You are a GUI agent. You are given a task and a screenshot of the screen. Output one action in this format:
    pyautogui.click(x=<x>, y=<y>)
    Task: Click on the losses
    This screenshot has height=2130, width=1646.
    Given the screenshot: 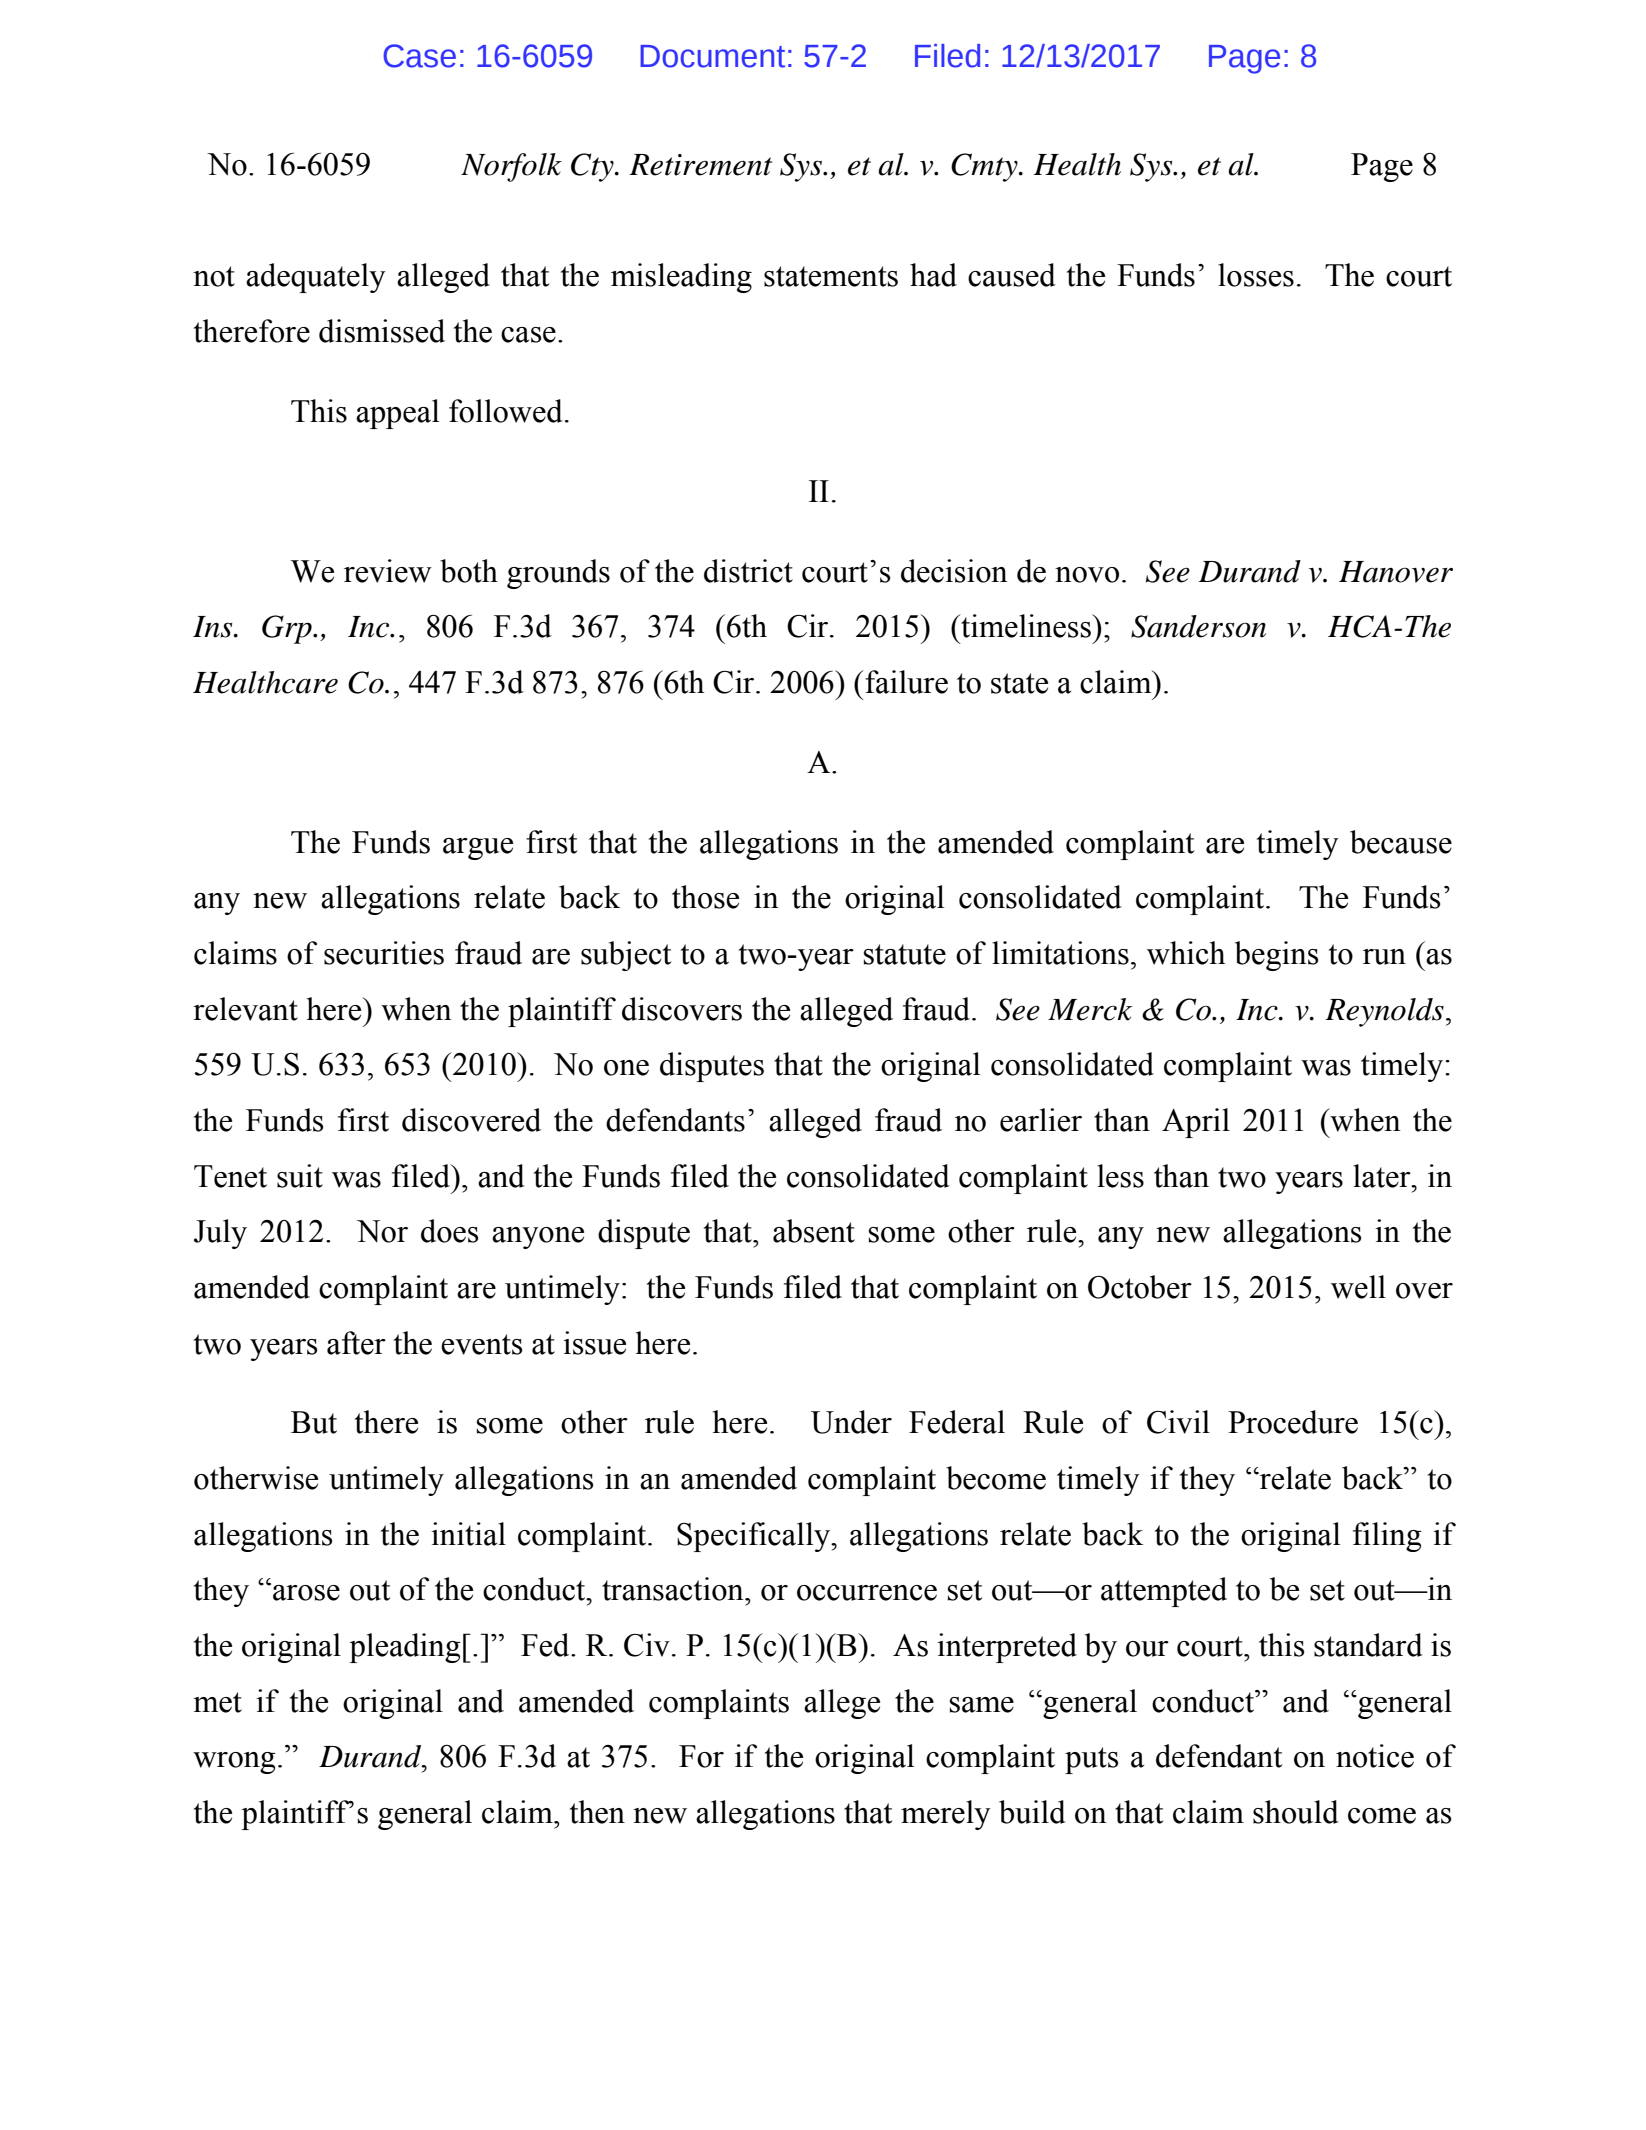 What is the action you would take?
    pyautogui.click(x=1256, y=275)
